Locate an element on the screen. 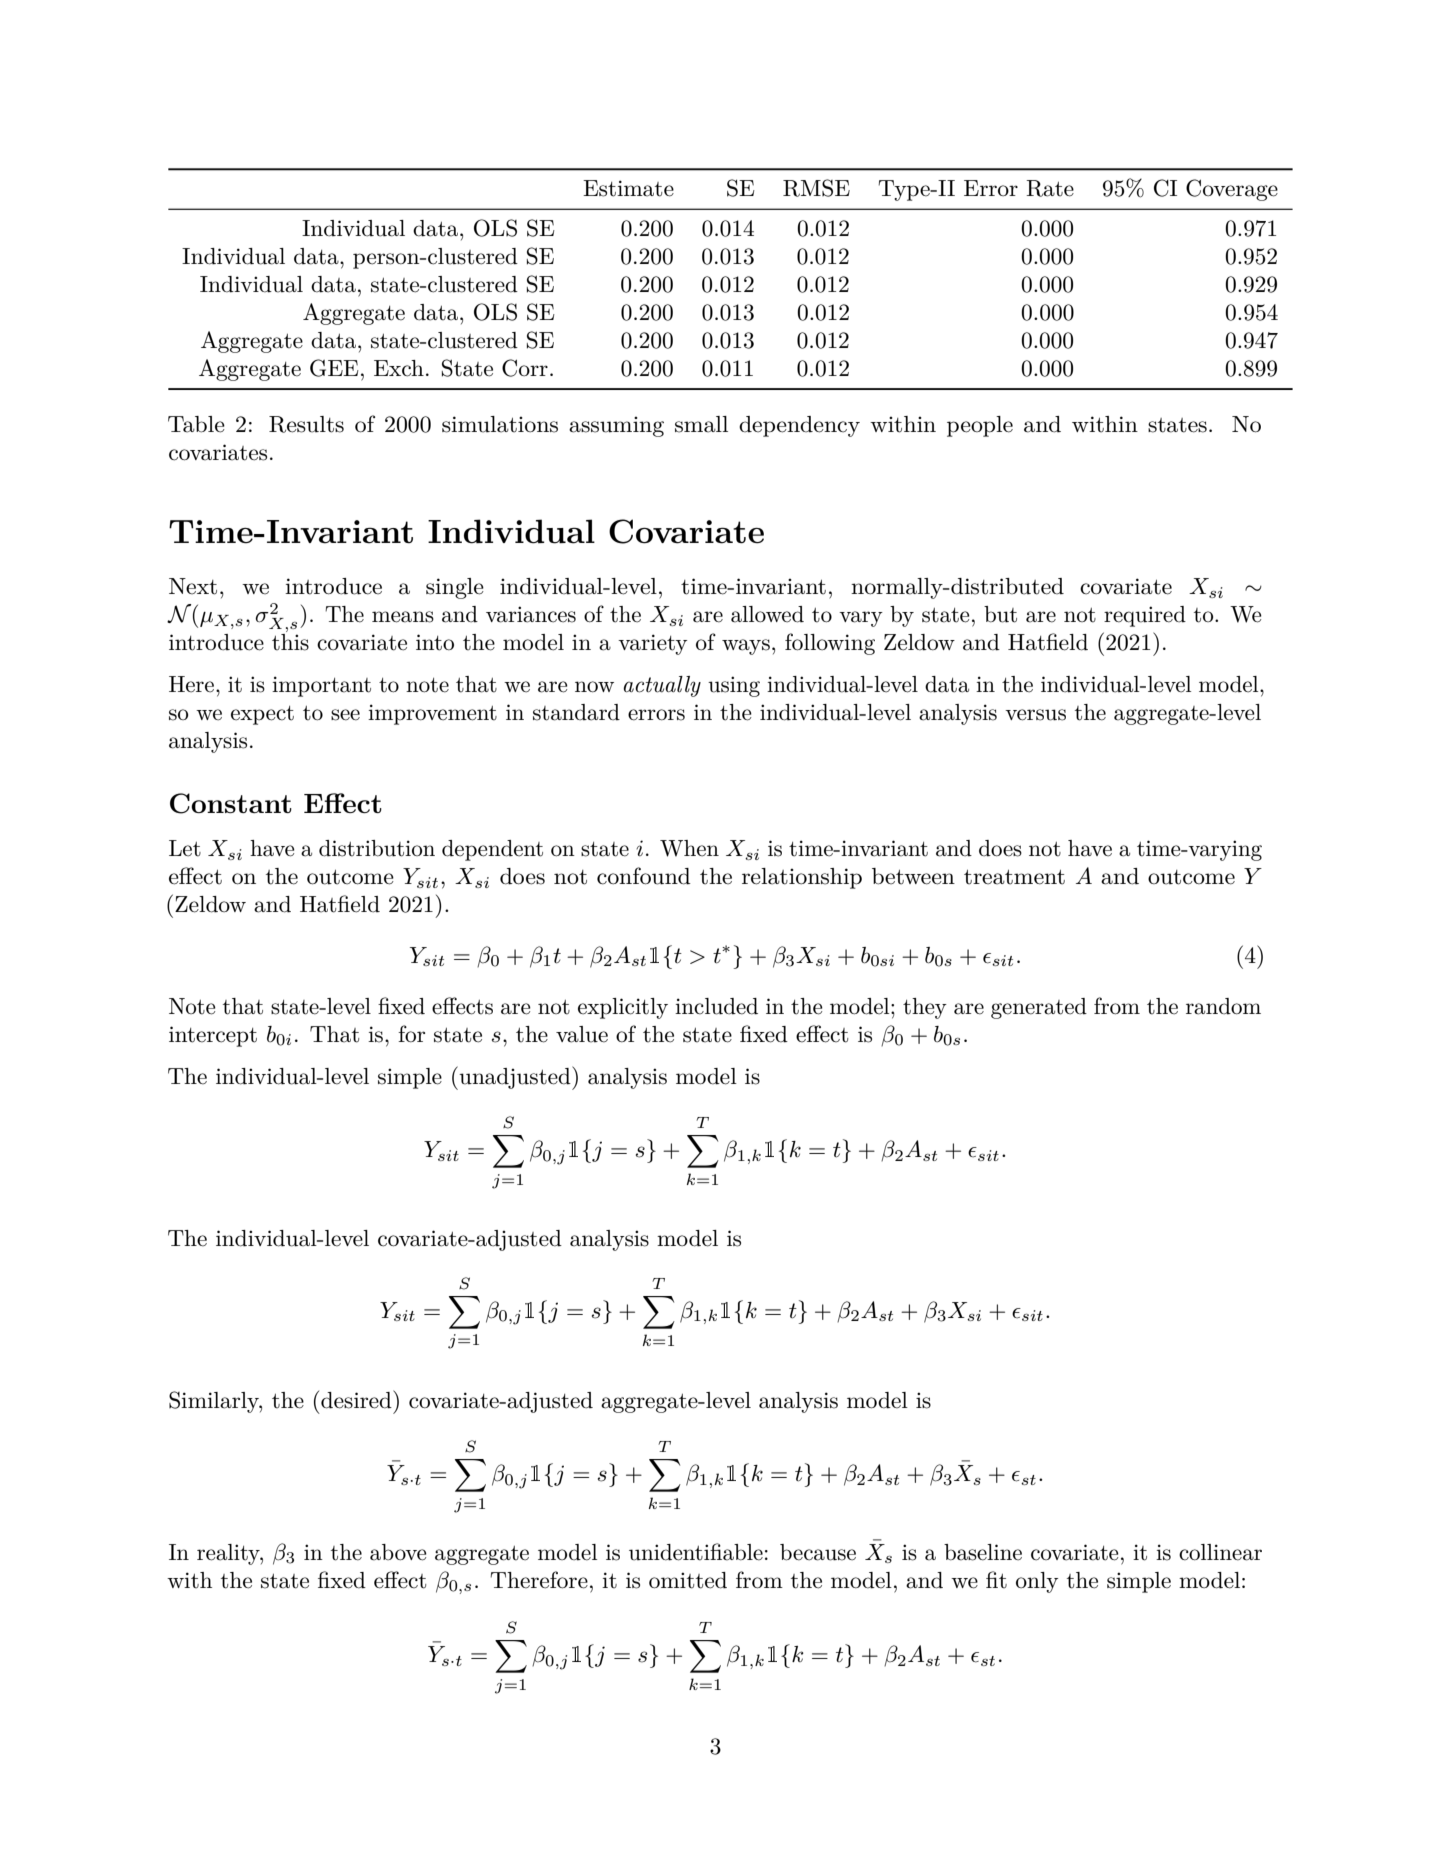 This screenshot has height=1852, width=1431. using is located at coordinates (734, 686).
